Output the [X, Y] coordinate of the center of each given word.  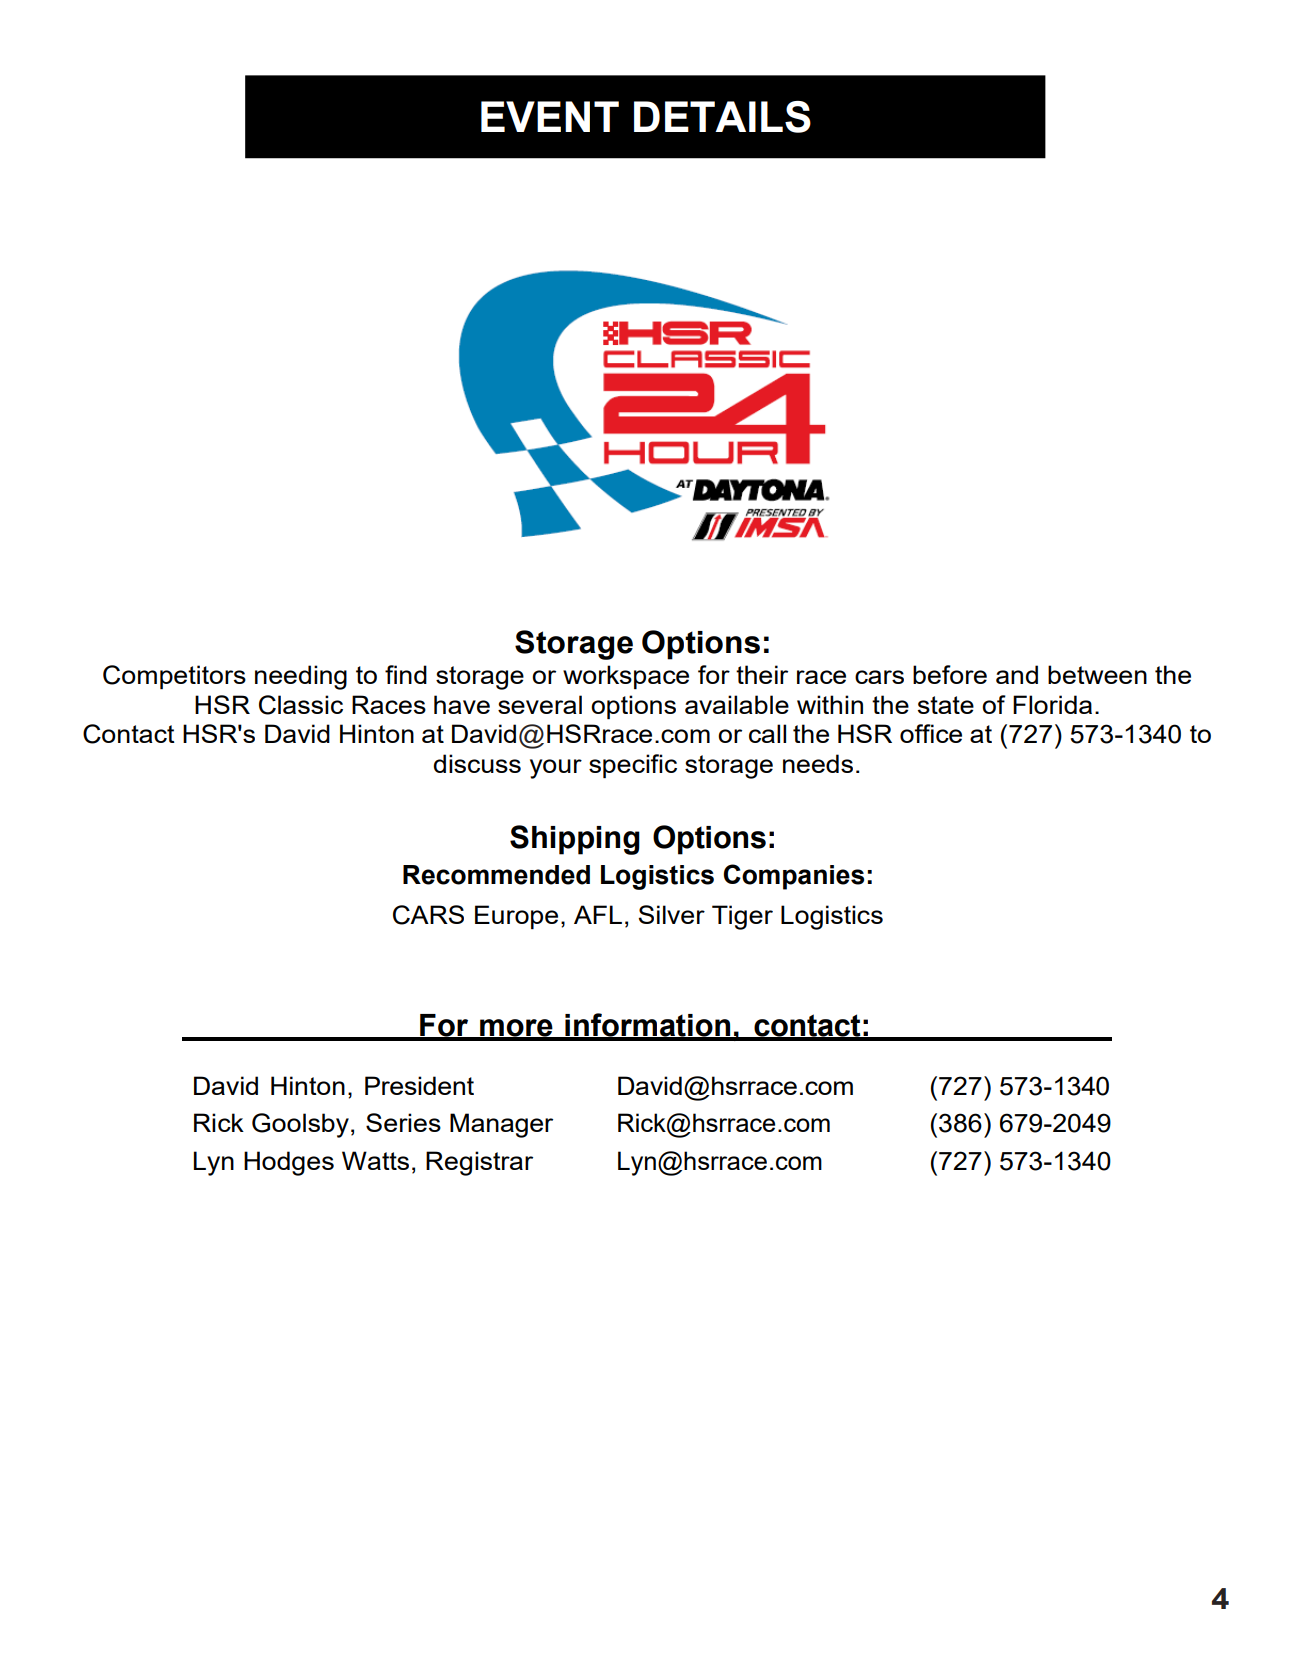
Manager [501, 1125]
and [1017, 674]
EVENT [550, 116]
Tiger [742, 917]
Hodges [289, 1163]
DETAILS [722, 117]
